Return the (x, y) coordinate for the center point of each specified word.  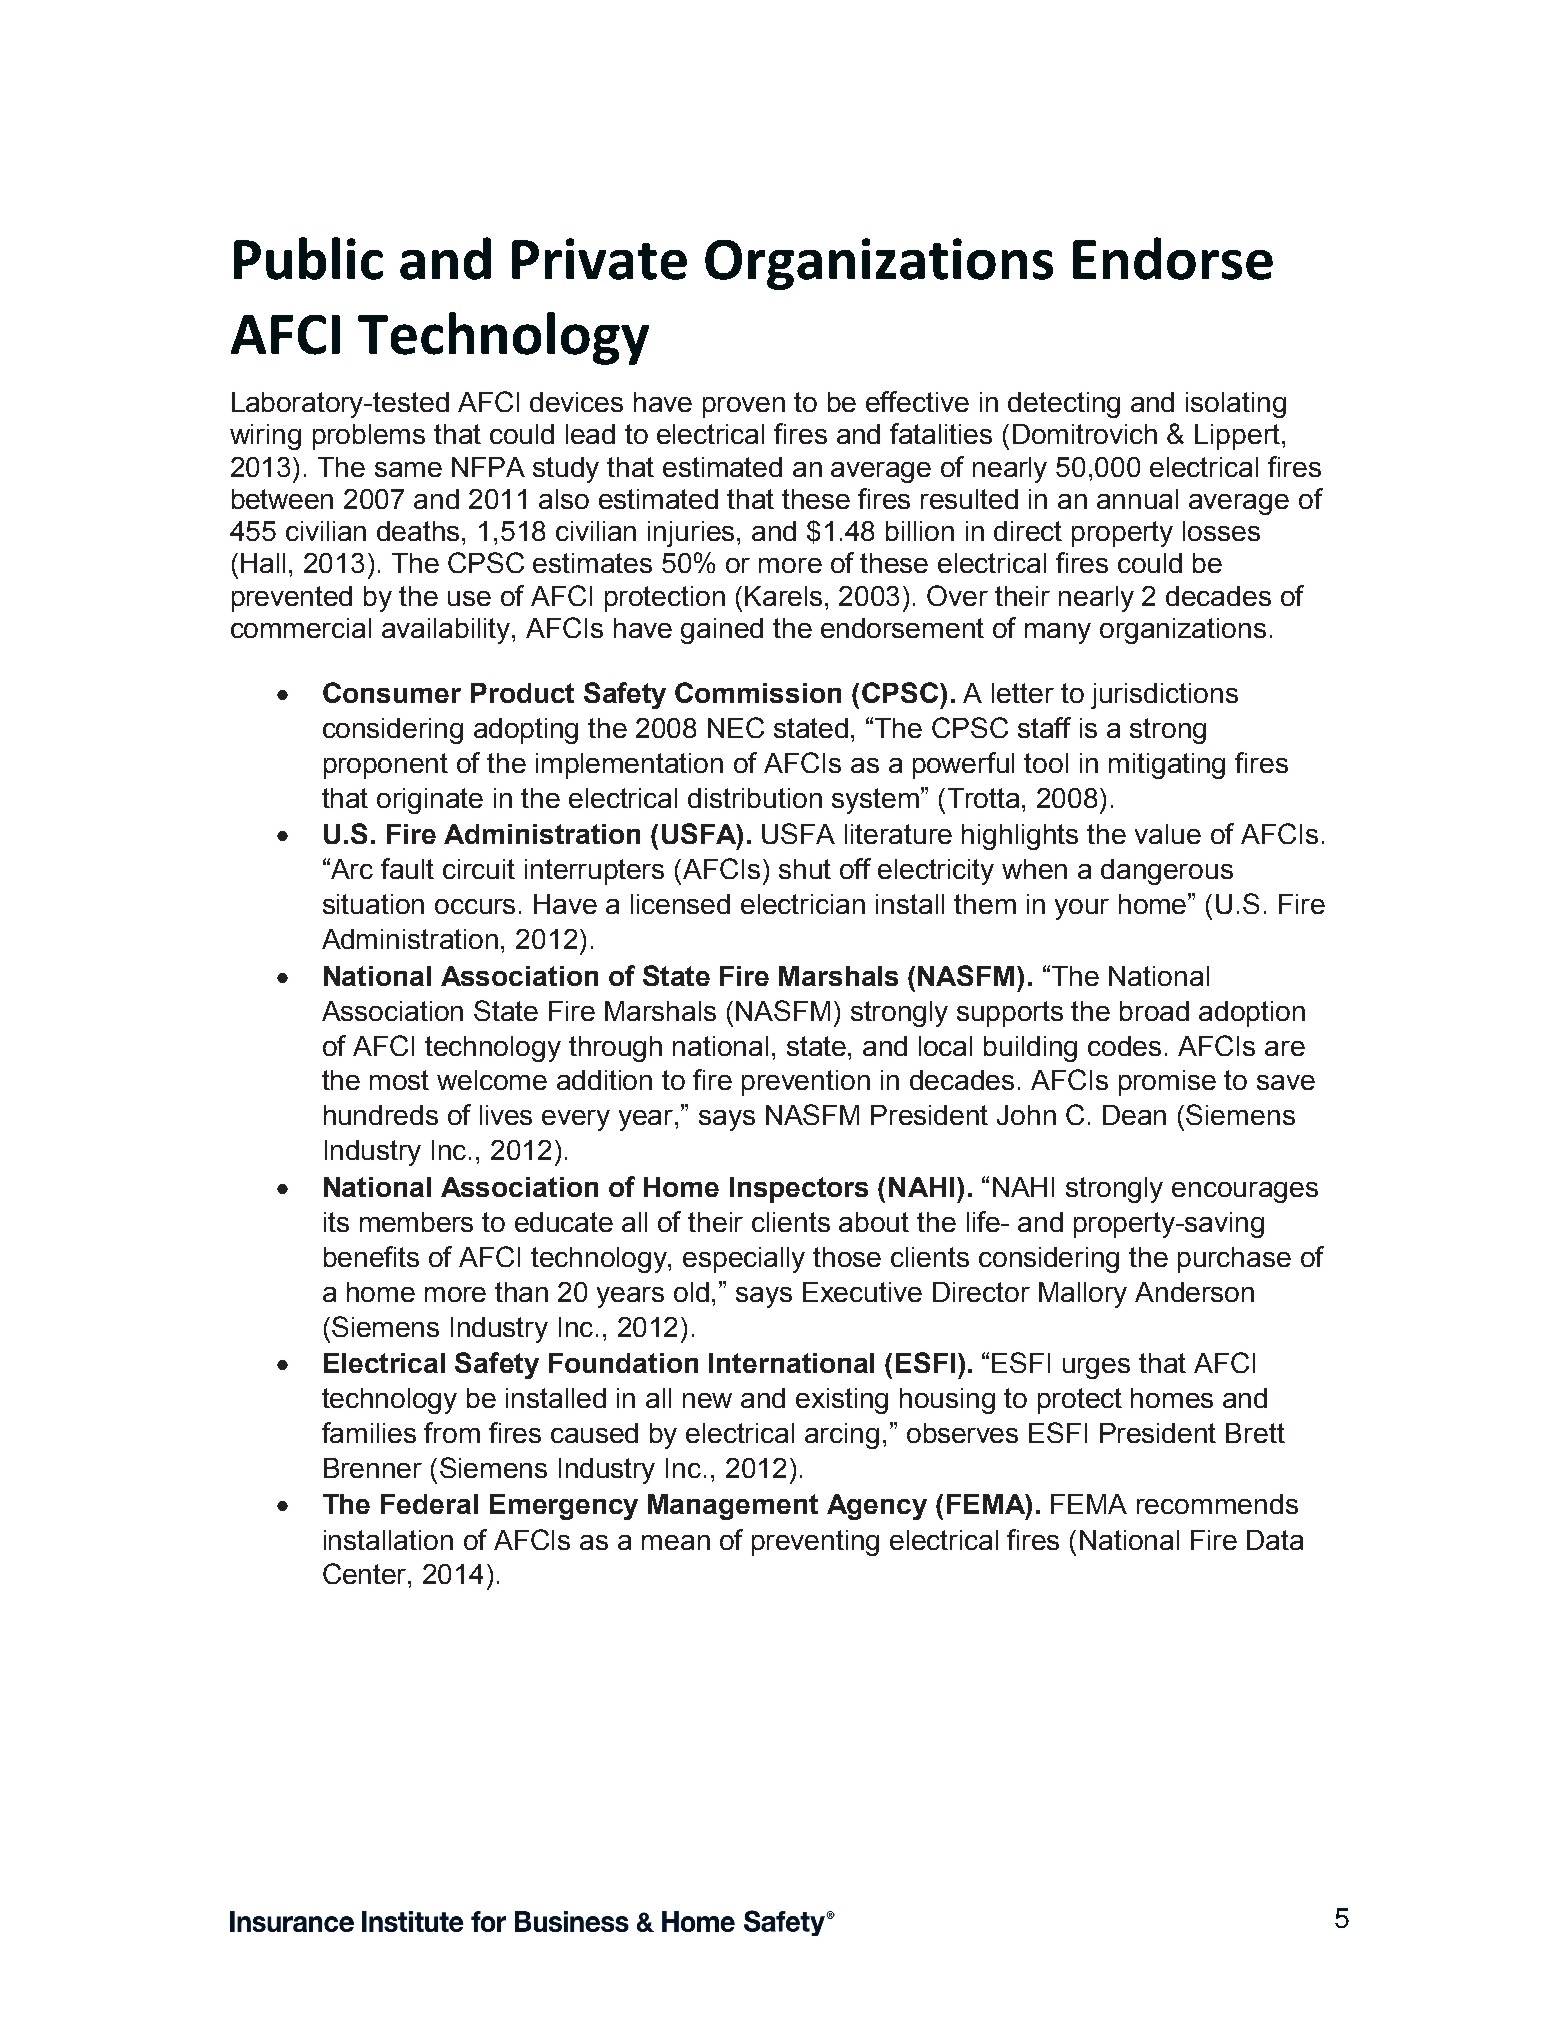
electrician (803, 904)
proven (744, 407)
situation (373, 904)
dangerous (1167, 872)
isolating (1236, 405)
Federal (429, 1504)
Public (308, 258)
